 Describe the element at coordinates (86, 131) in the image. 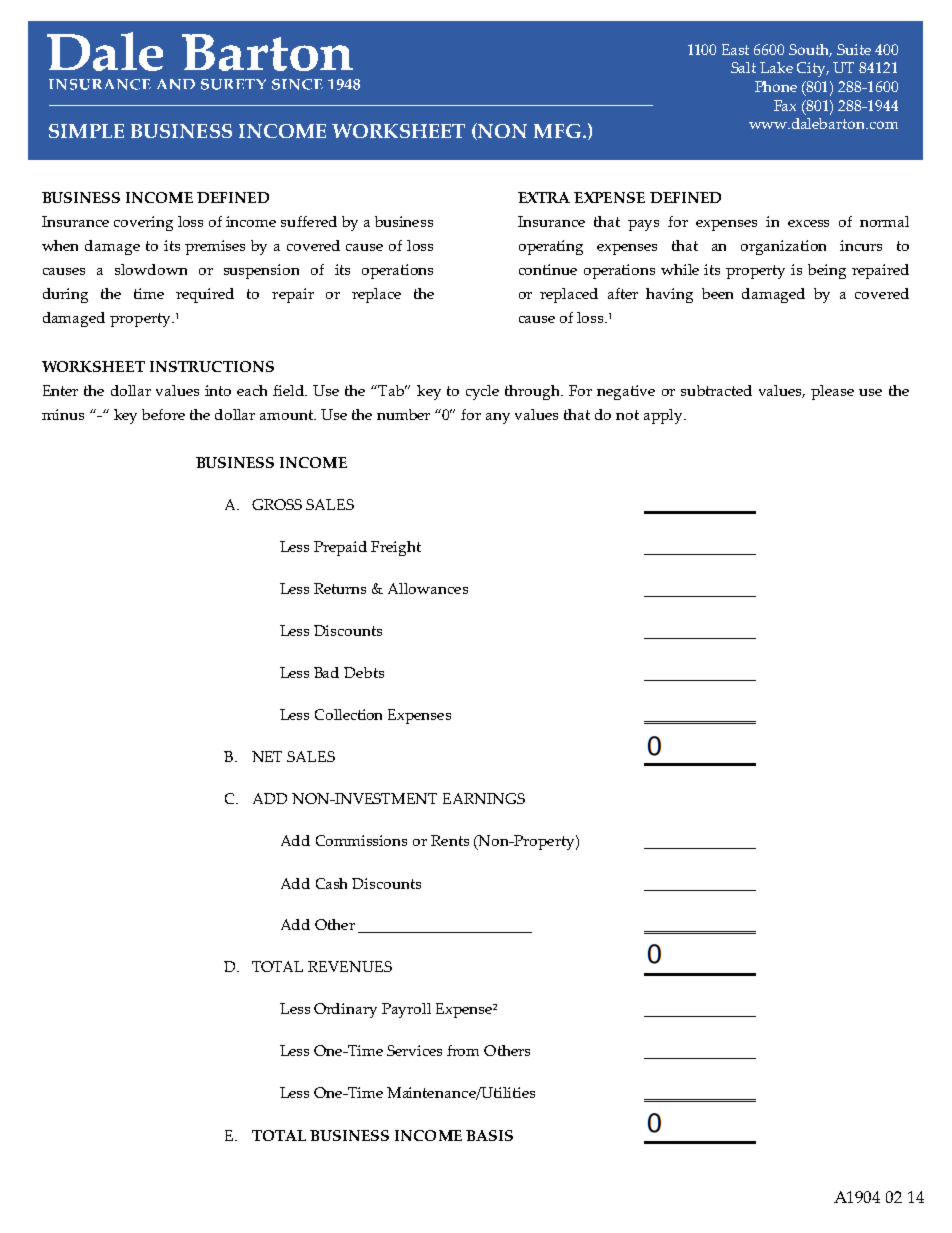

I see `SIMPLE` at that location.
